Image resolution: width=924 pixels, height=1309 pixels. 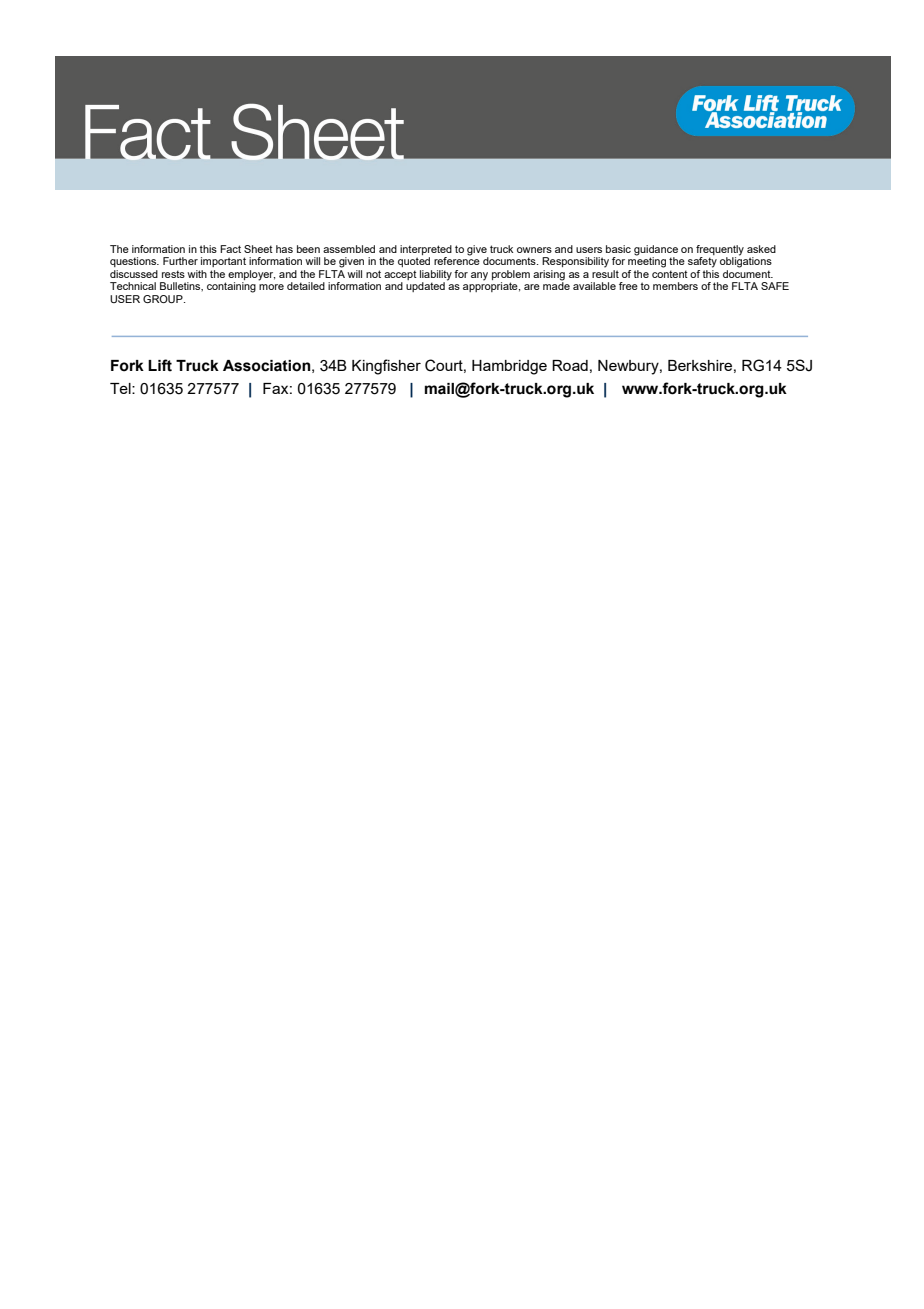 What do you see at coordinates (197, 274) in the screenshot?
I see `with` at bounding box center [197, 274].
